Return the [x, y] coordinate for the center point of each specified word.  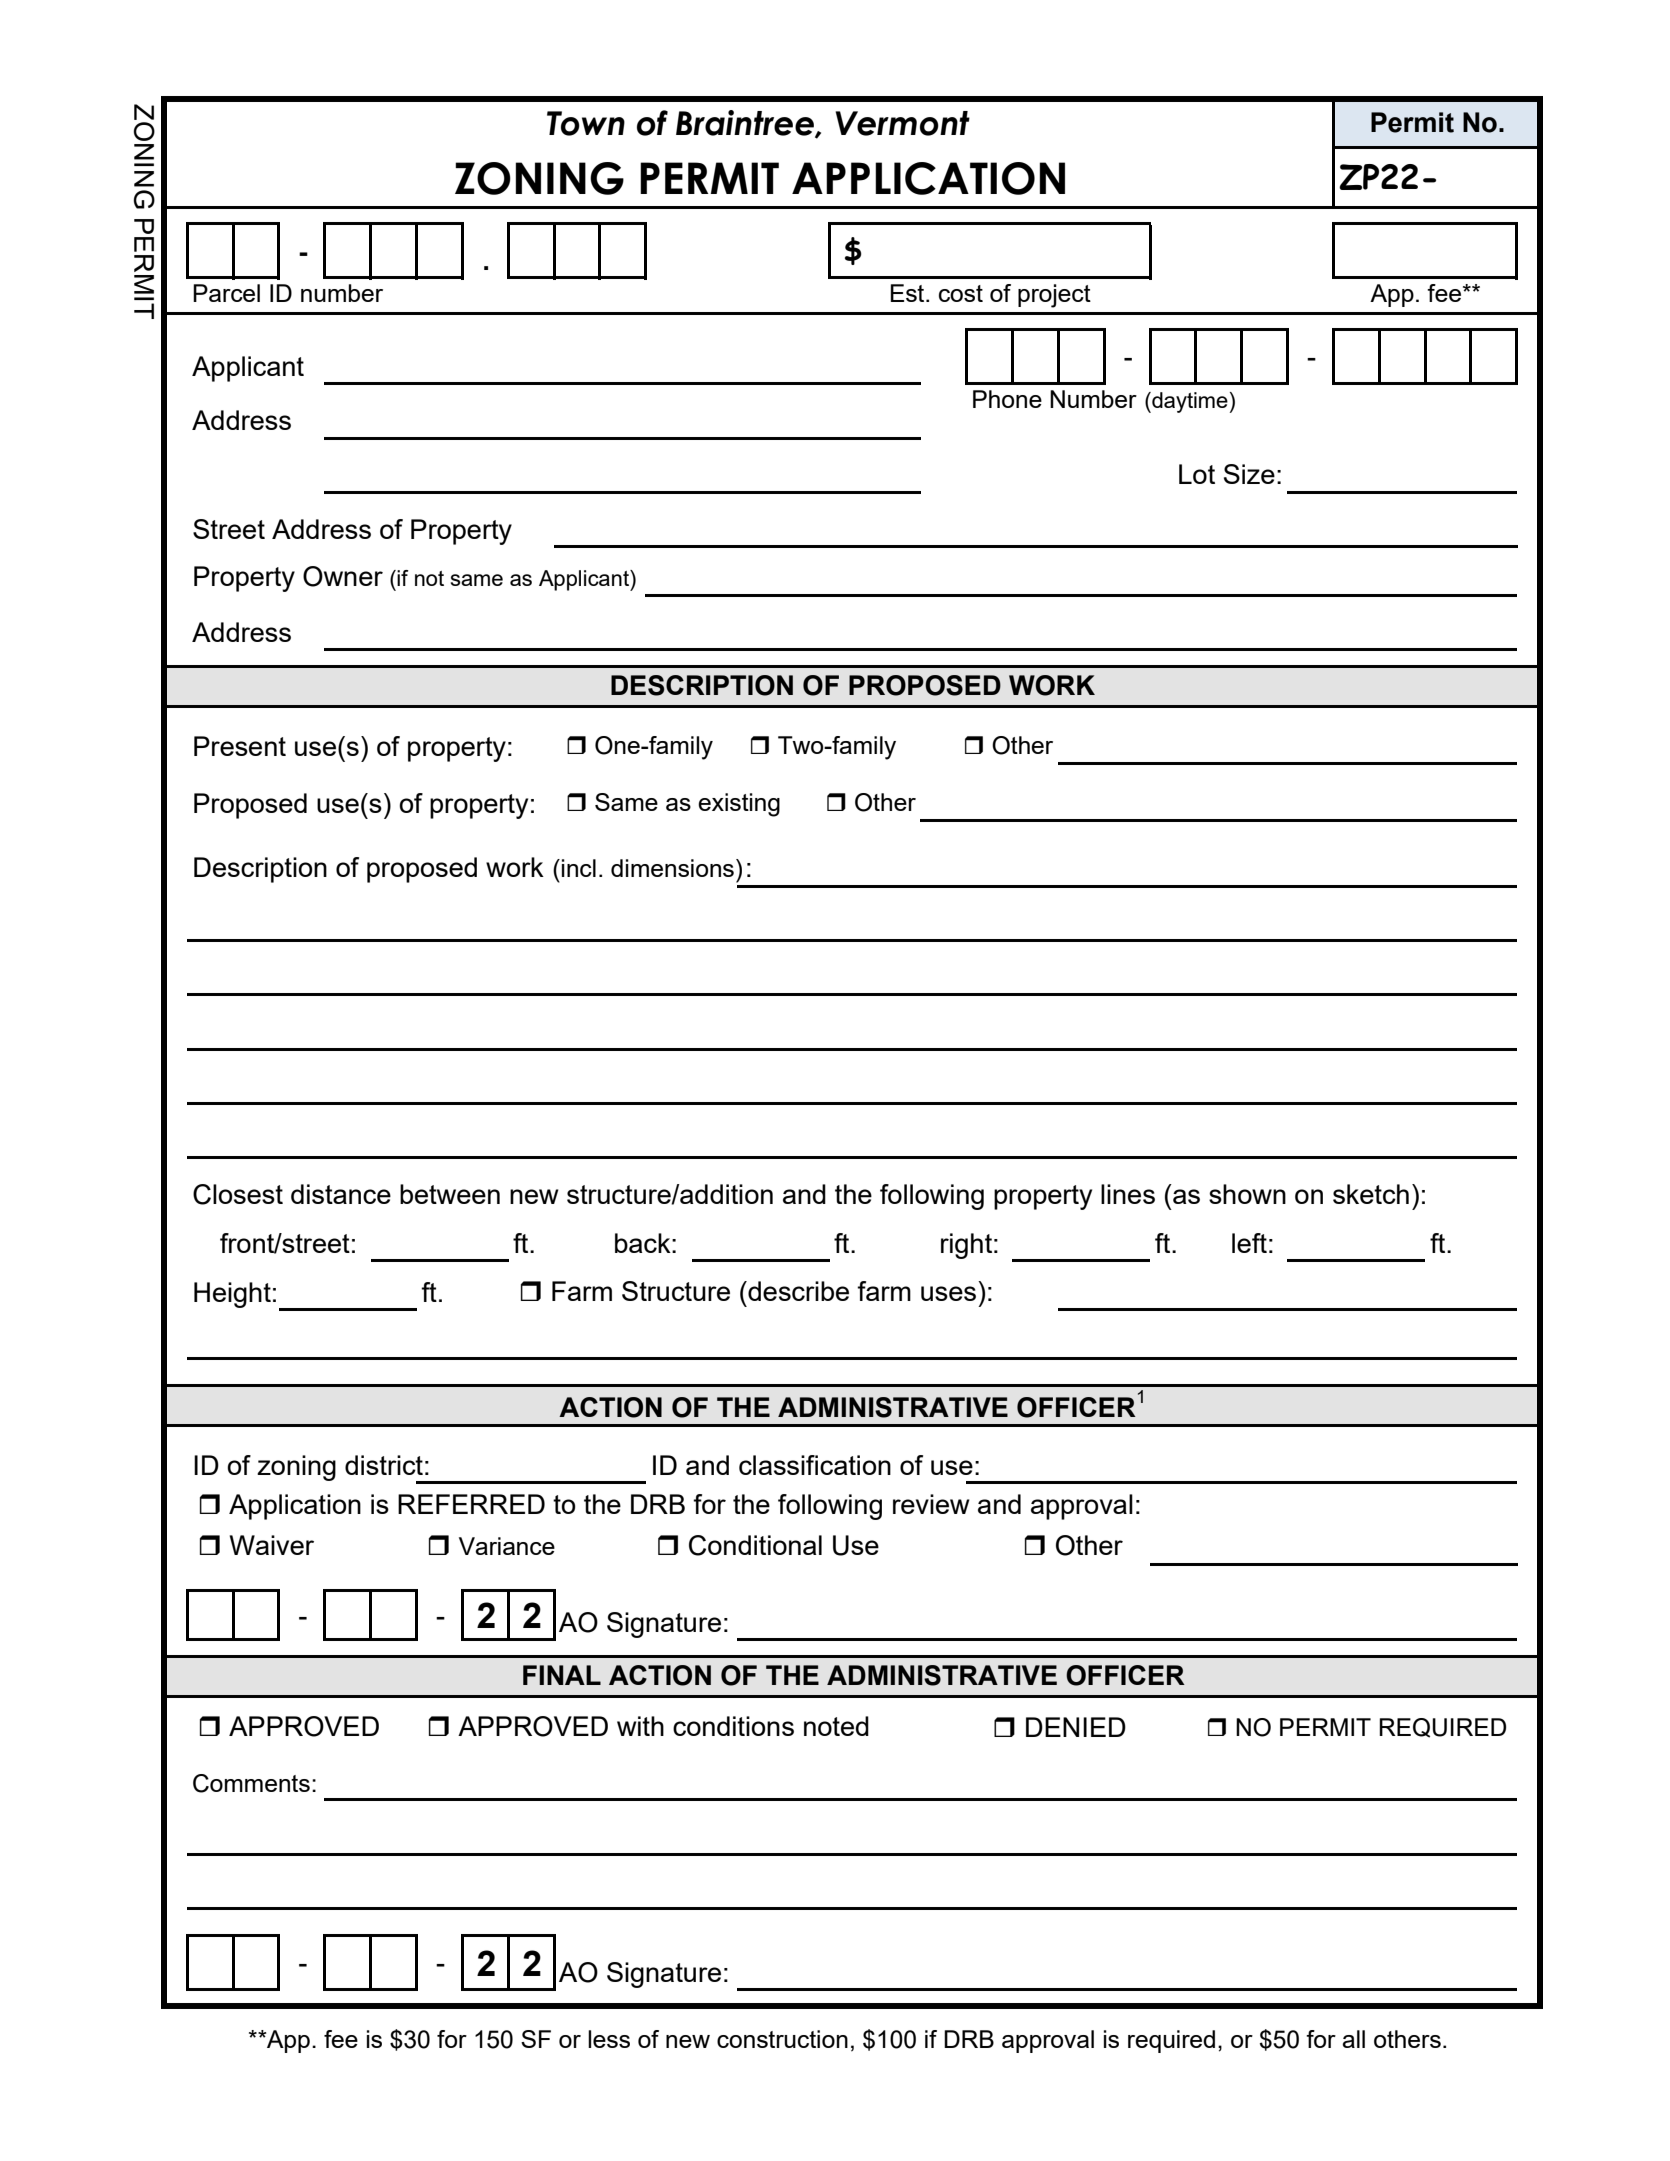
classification [815, 1465]
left [1249, 1243]
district [384, 1465]
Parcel [226, 293]
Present [240, 746]
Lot [1197, 474]
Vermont [902, 123]
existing [739, 805]
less [609, 2039]
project [1054, 296]
